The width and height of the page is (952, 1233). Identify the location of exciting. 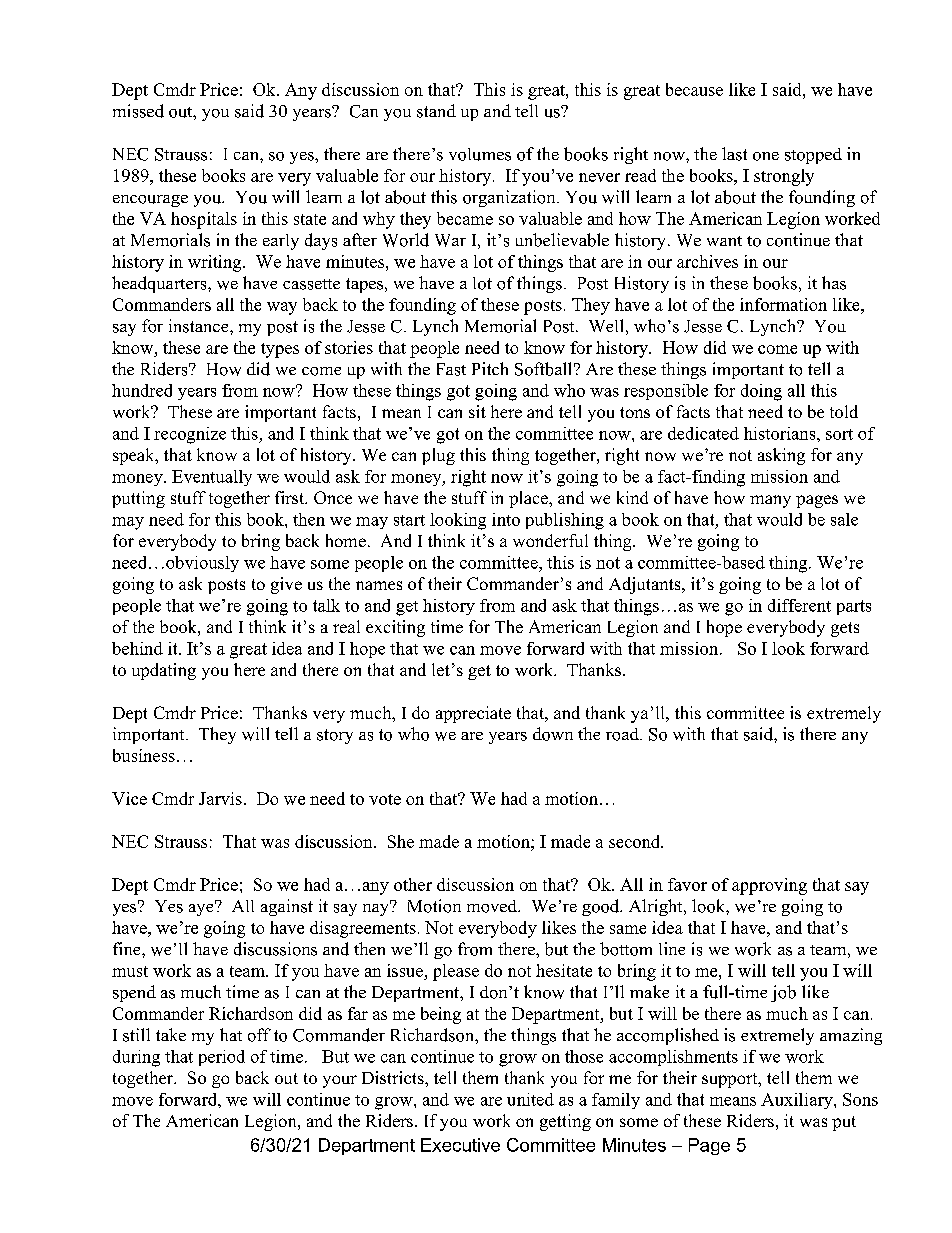
(395, 628).
